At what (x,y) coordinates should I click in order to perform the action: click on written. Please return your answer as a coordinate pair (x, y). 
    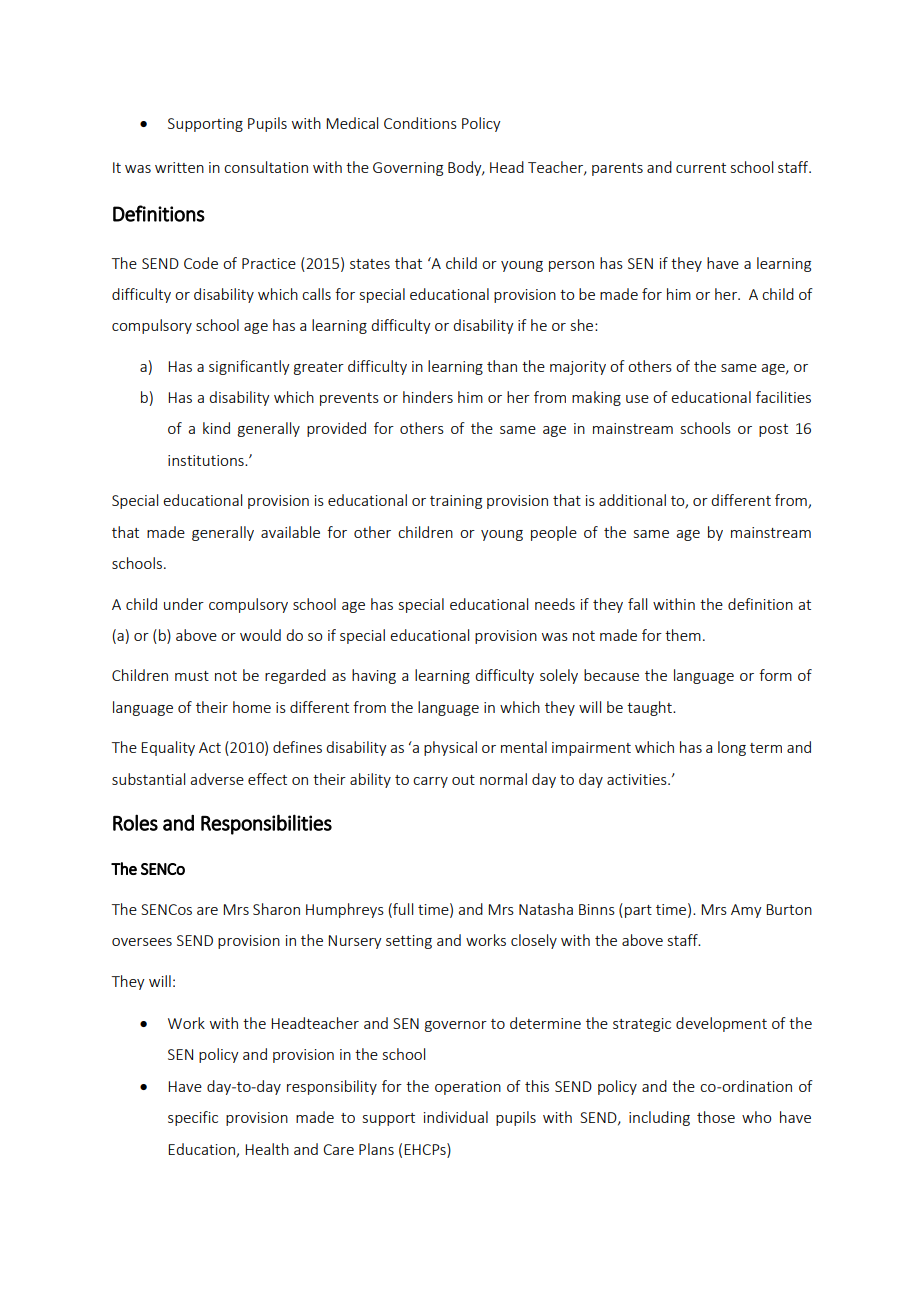
    Looking at the image, I should click on (179, 167).
